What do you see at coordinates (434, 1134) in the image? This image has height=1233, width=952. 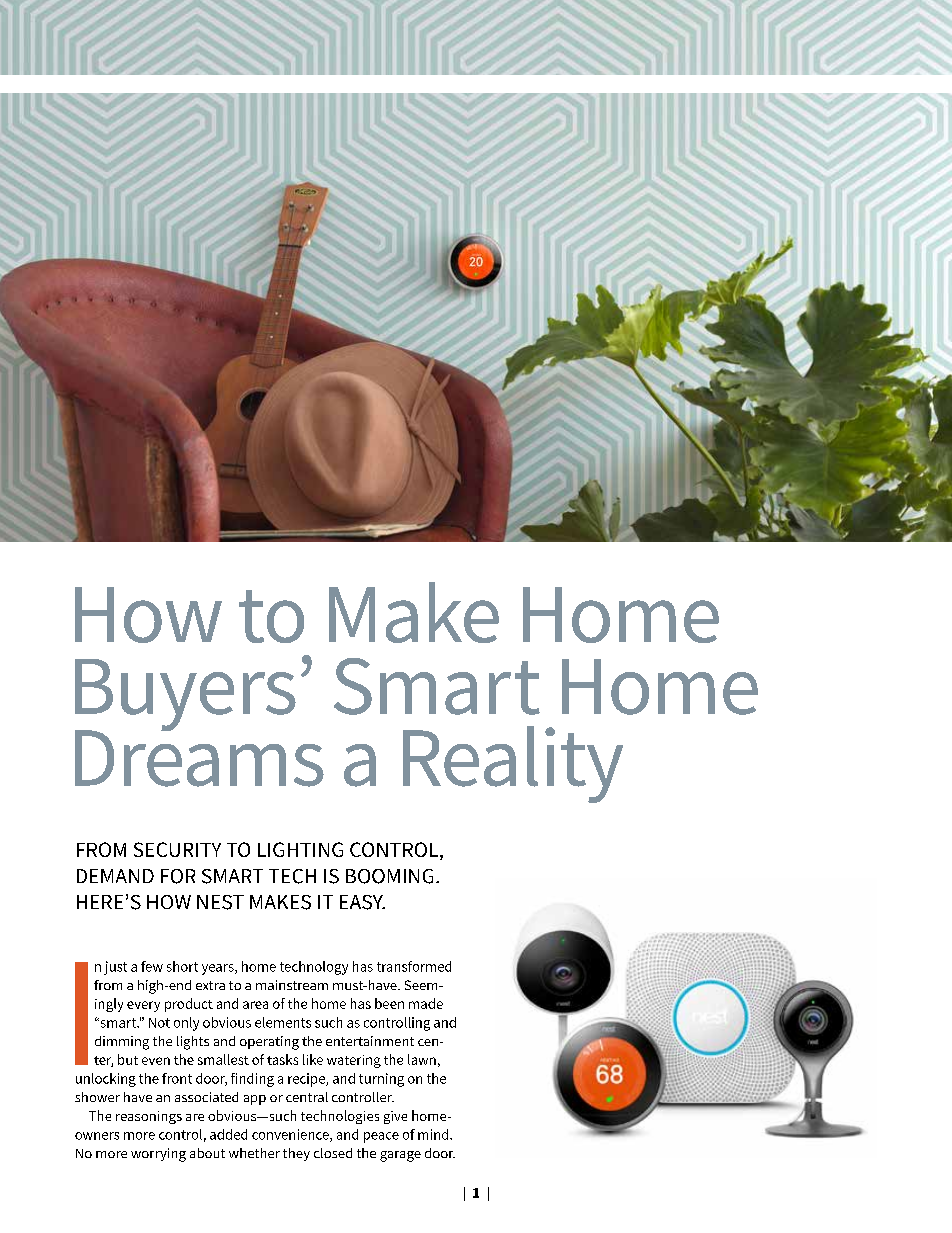 I see `mind` at bounding box center [434, 1134].
